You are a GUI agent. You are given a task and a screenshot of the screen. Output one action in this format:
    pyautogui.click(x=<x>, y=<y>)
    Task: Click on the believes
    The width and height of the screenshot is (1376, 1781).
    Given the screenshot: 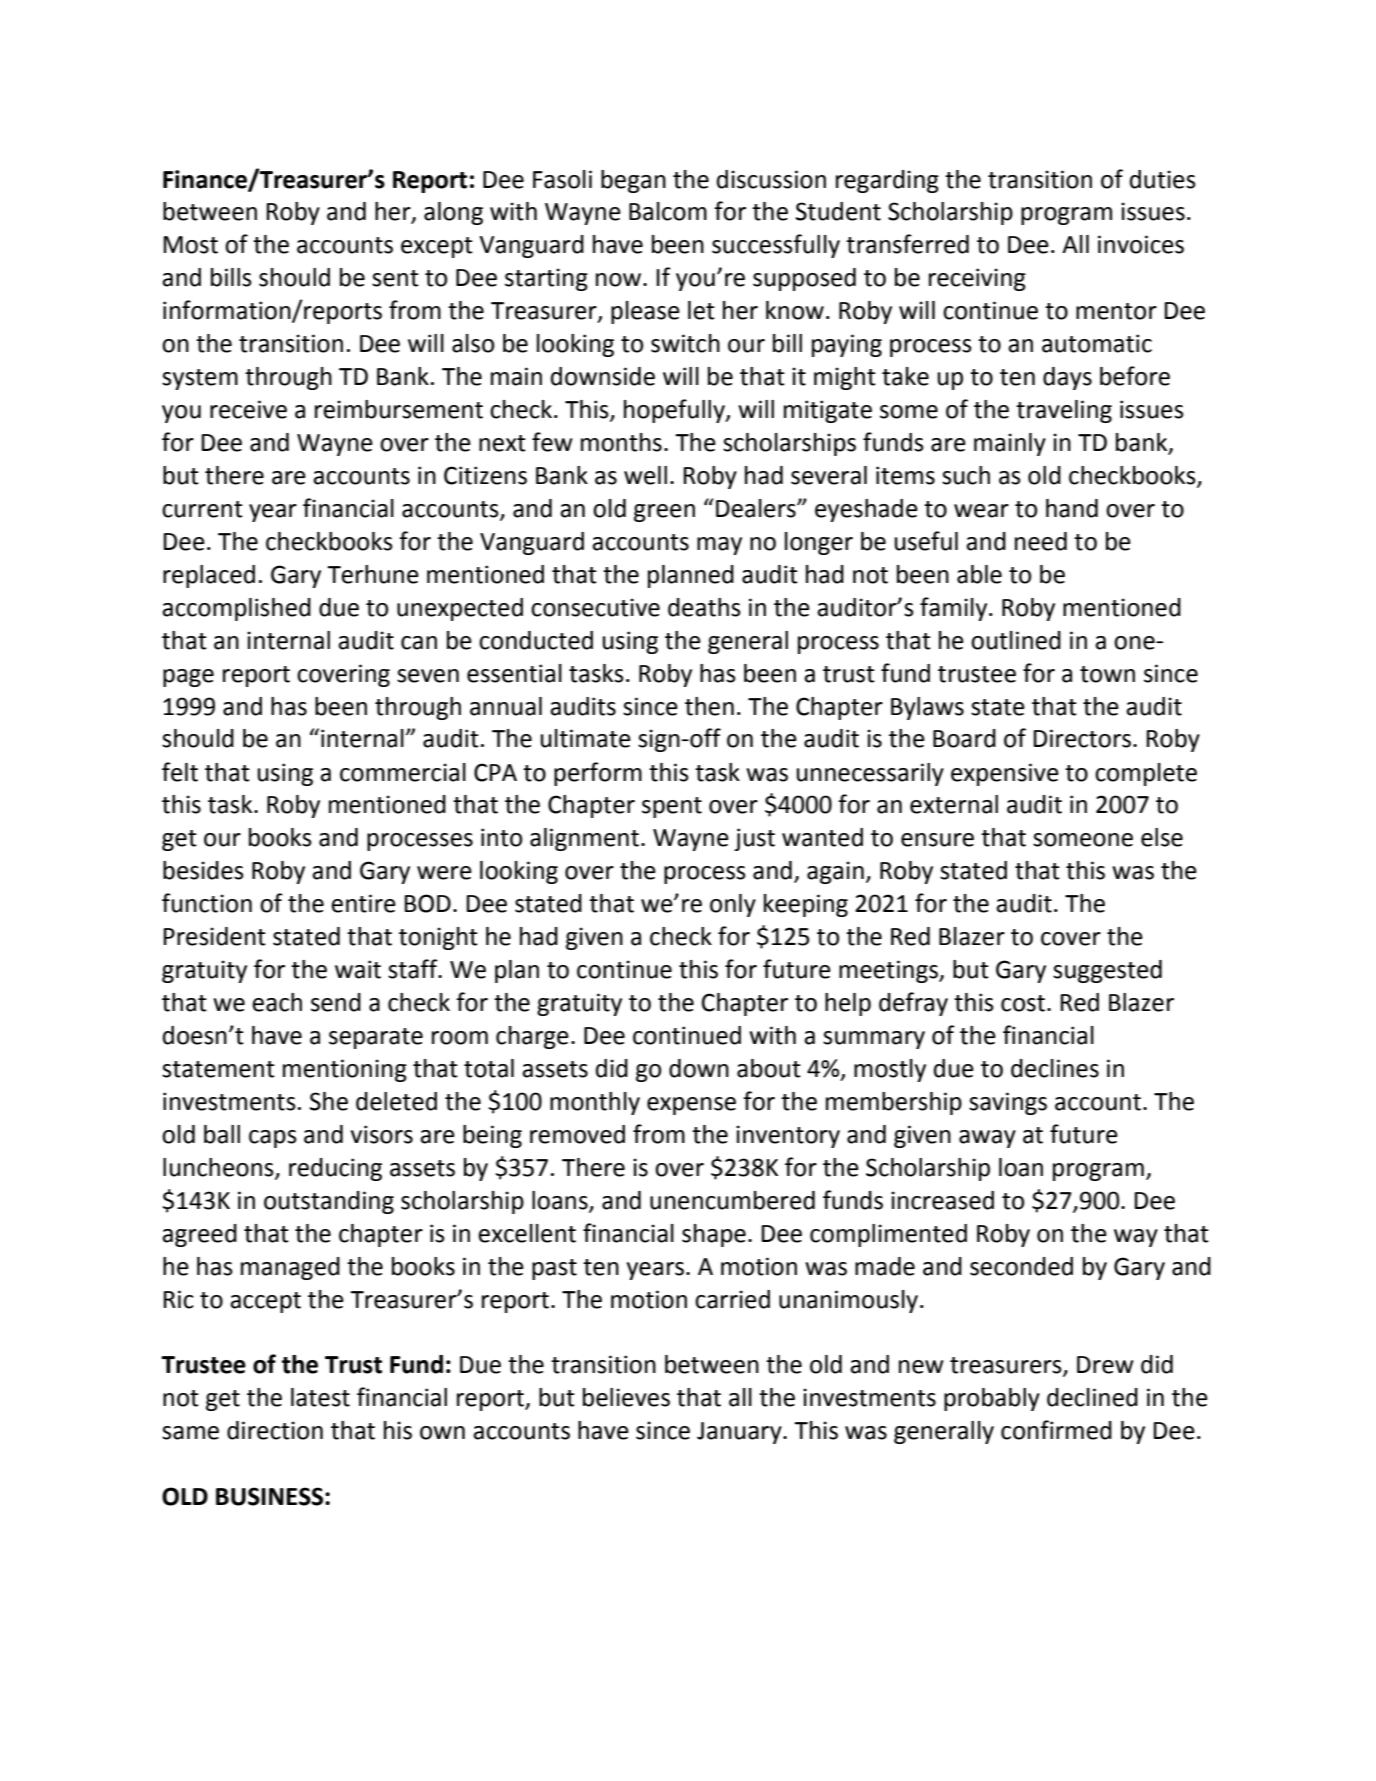 What is the action you would take?
    pyautogui.click(x=626, y=1397)
